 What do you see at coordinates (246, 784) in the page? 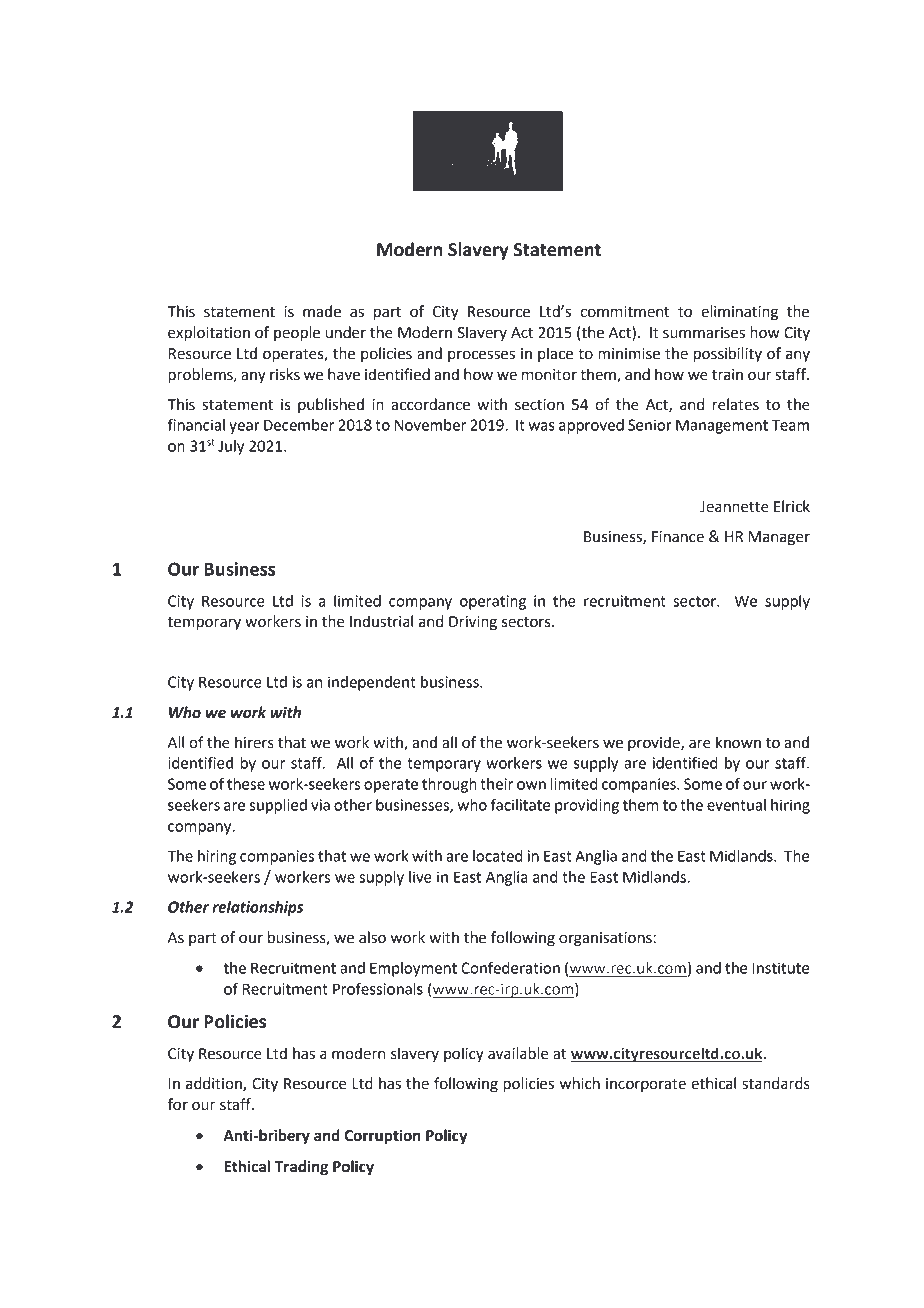
I see `these` at bounding box center [246, 784].
